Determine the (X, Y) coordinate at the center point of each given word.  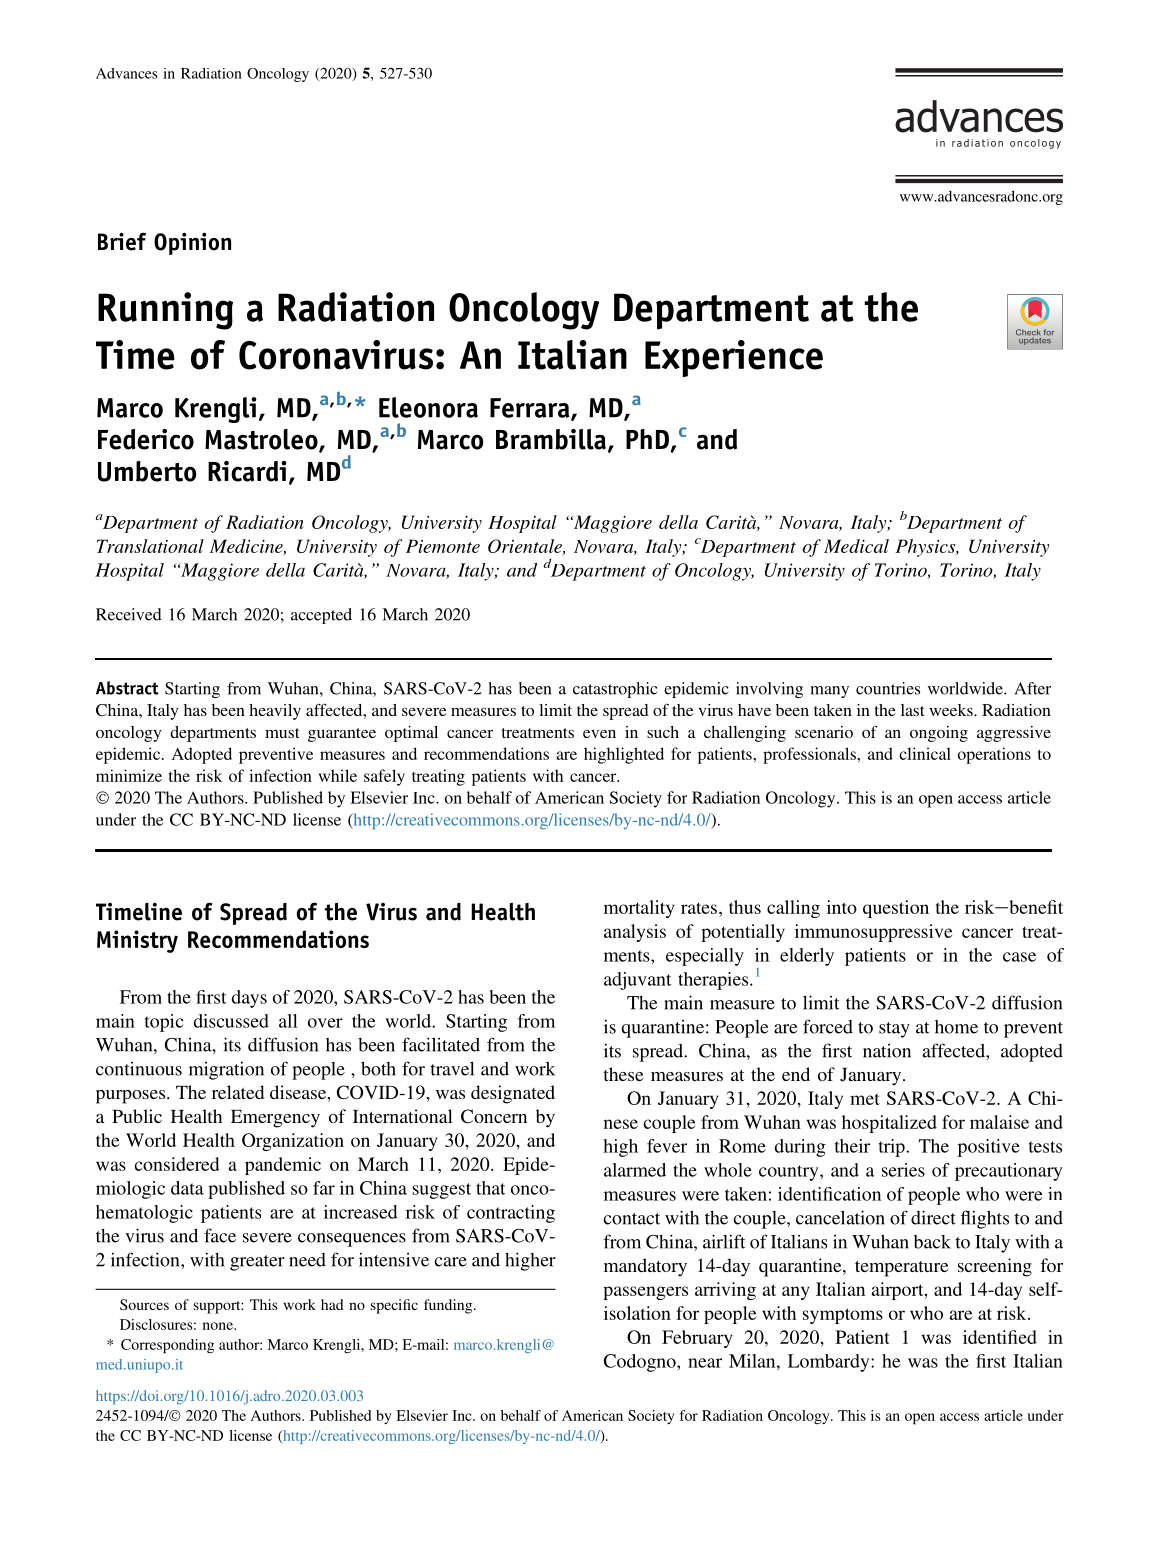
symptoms (843, 1316)
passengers (645, 1293)
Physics (926, 548)
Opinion (192, 243)
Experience (734, 358)
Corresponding (167, 1346)
